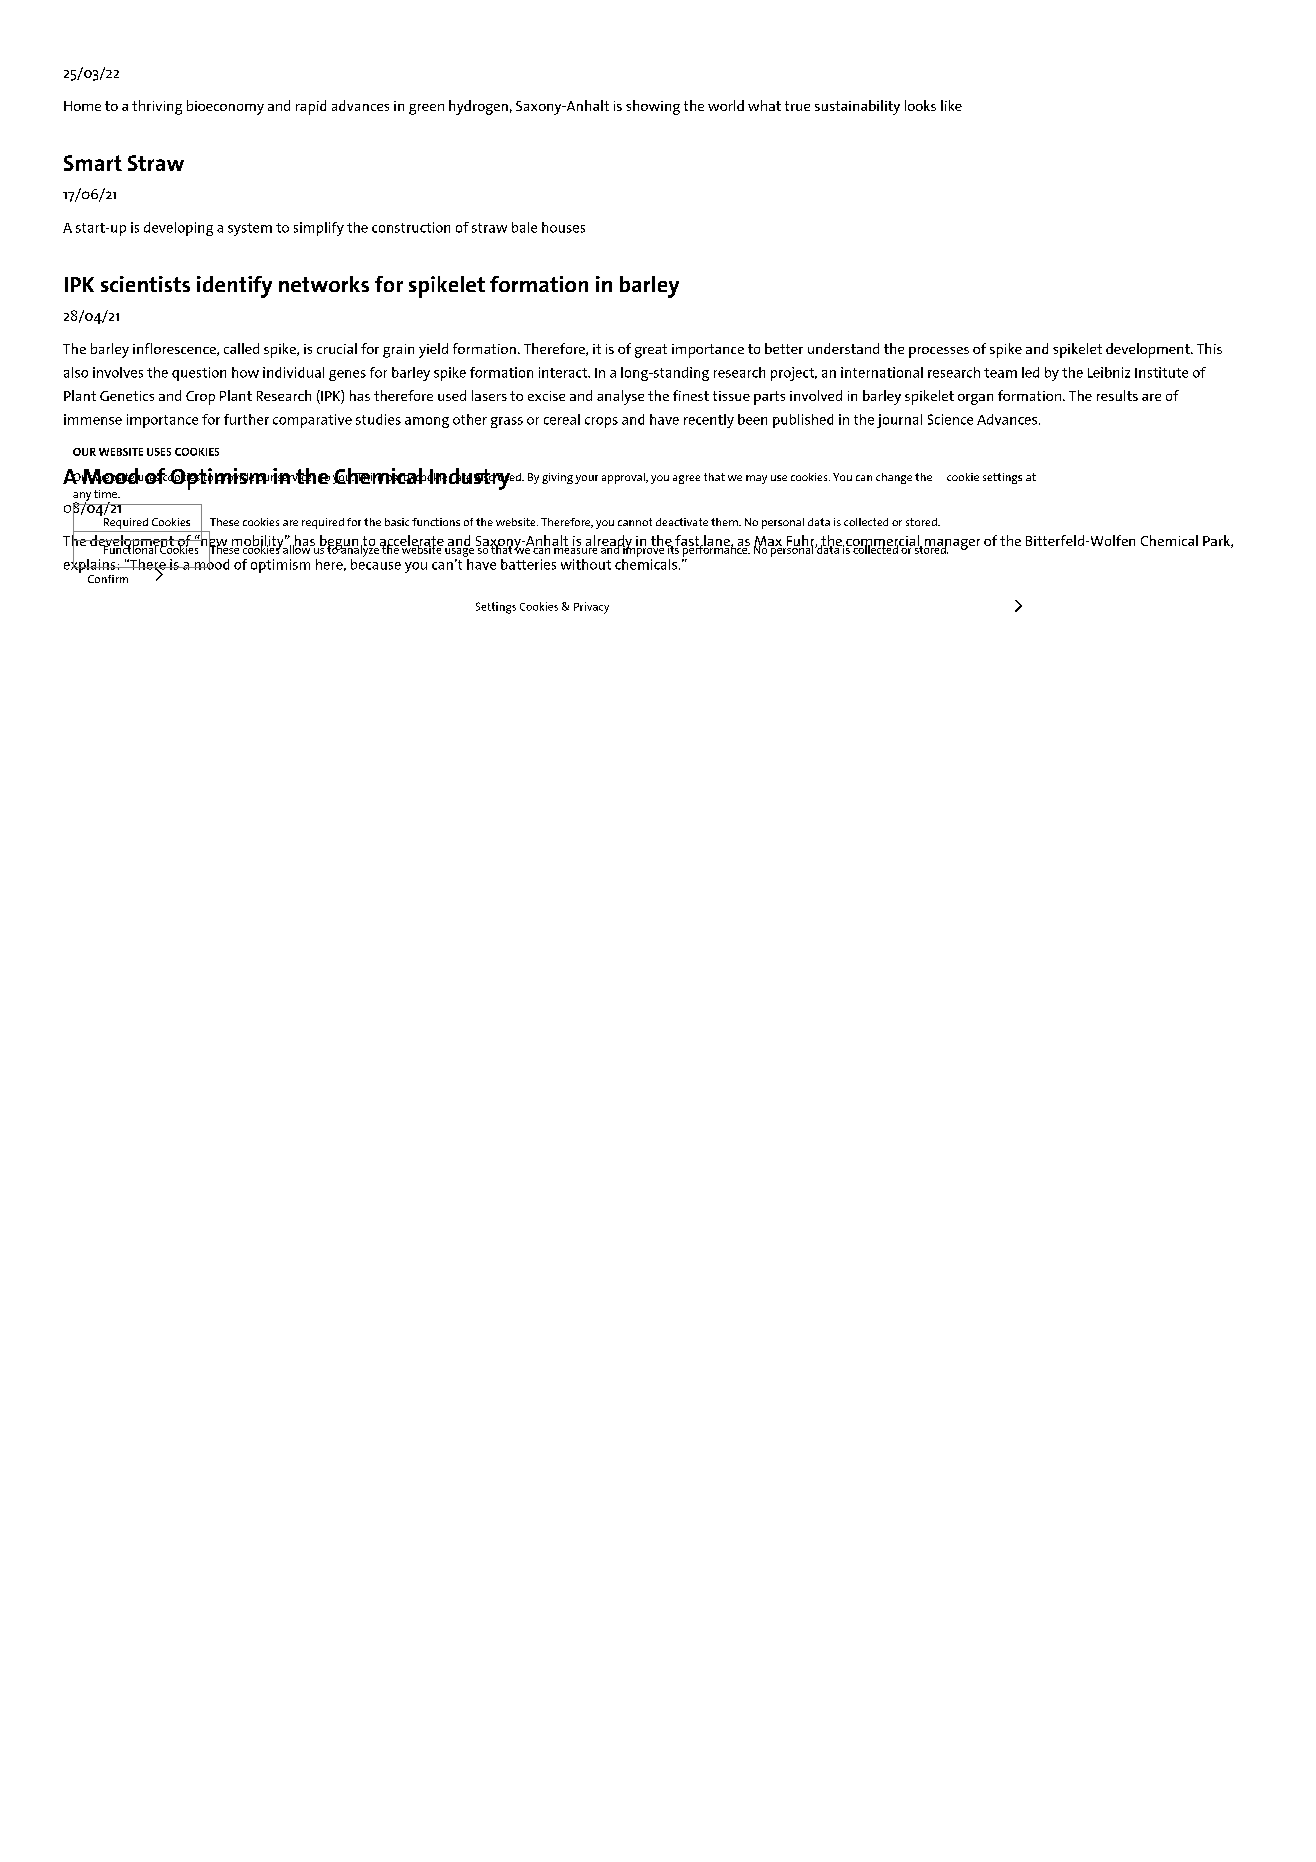 The image size is (1316, 1862). I want to click on Privacy, so click(591, 608).
